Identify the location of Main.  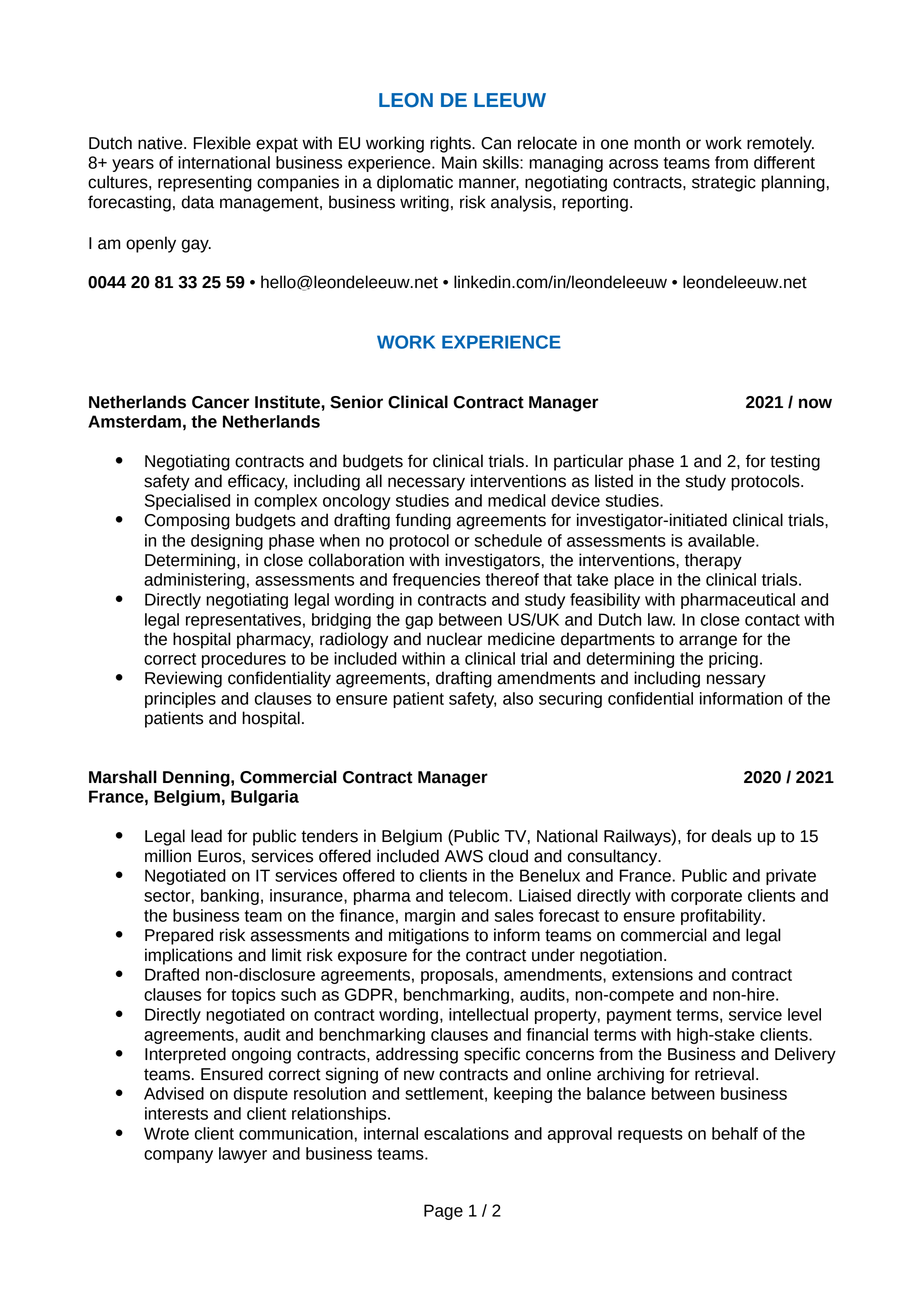
(459, 162).
